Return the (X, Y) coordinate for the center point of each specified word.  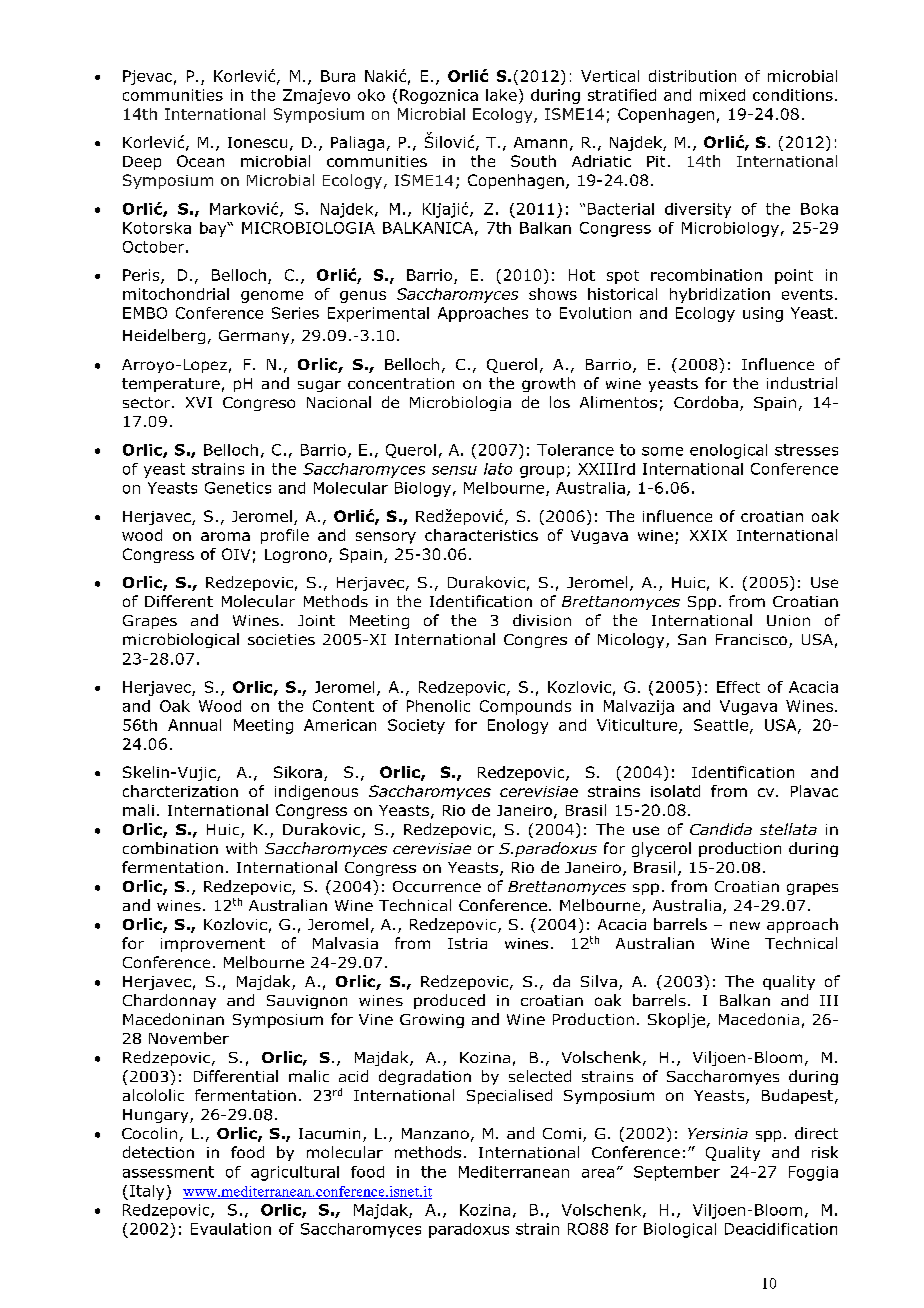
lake (501, 95)
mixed (722, 95)
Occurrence (437, 886)
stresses (806, 450)
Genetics (238, 488)
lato (498, 469)
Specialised (509, 1096)
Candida (721, 829)
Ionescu (257, 142)
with (241, 848)
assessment (168, 1172)
